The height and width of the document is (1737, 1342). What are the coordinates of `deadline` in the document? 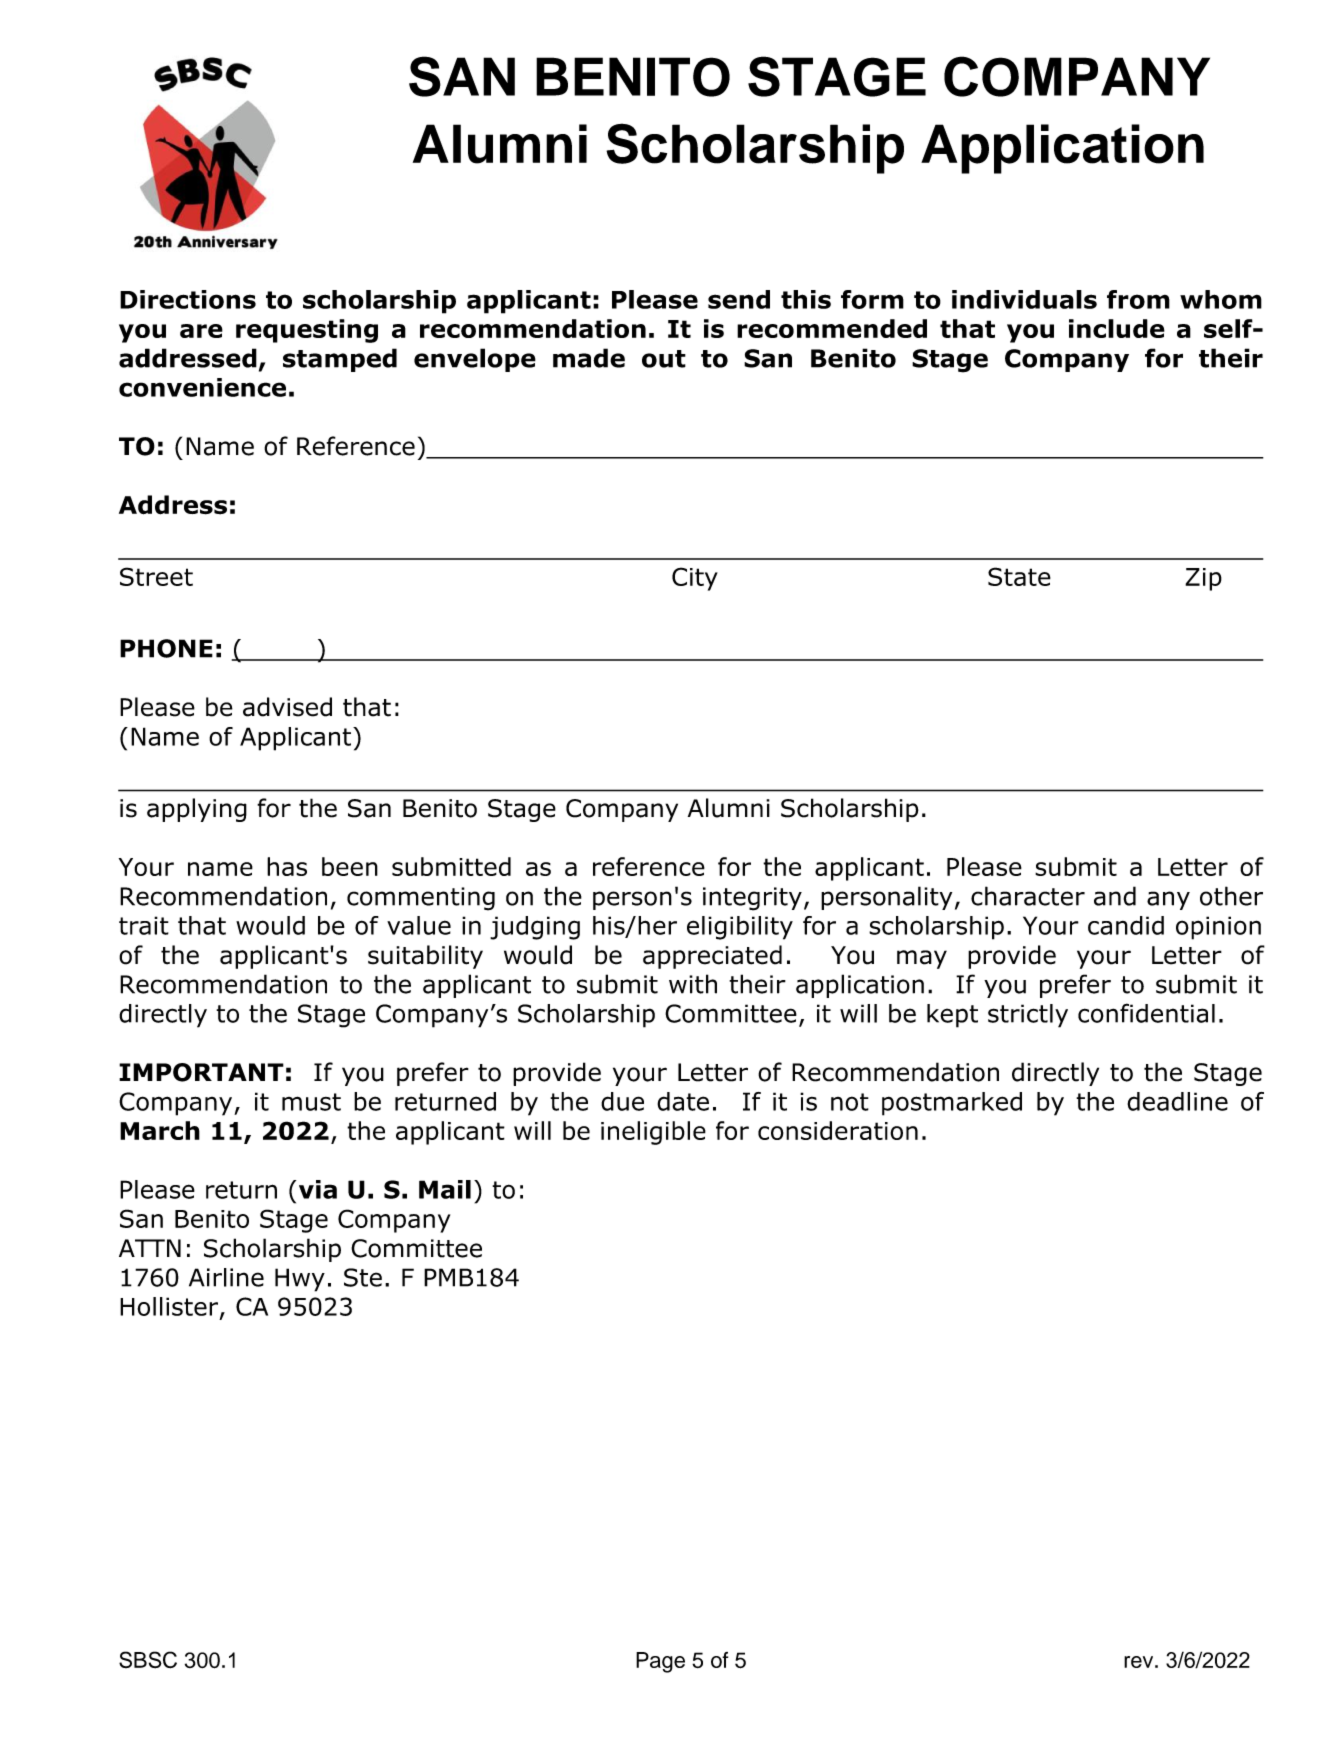 It's located at (1177, 1101).
